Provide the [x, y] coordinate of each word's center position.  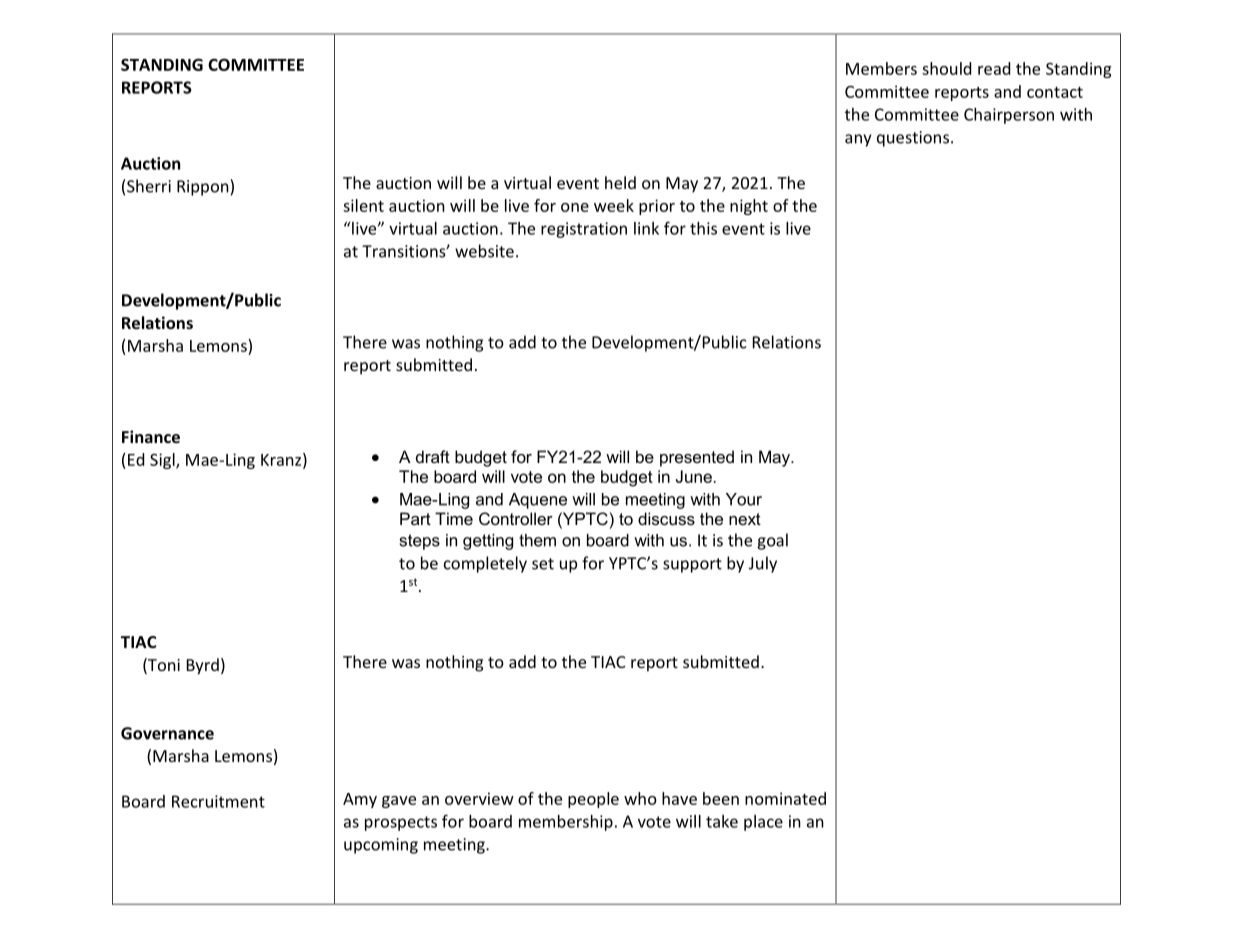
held [620, 182]
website [484, 251]
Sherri [149, 186]
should [946, 68]
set [543, 564]
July [763, 564]
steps [420, 542]
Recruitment [218, 801]
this [703, 228]
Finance [151, 436]
